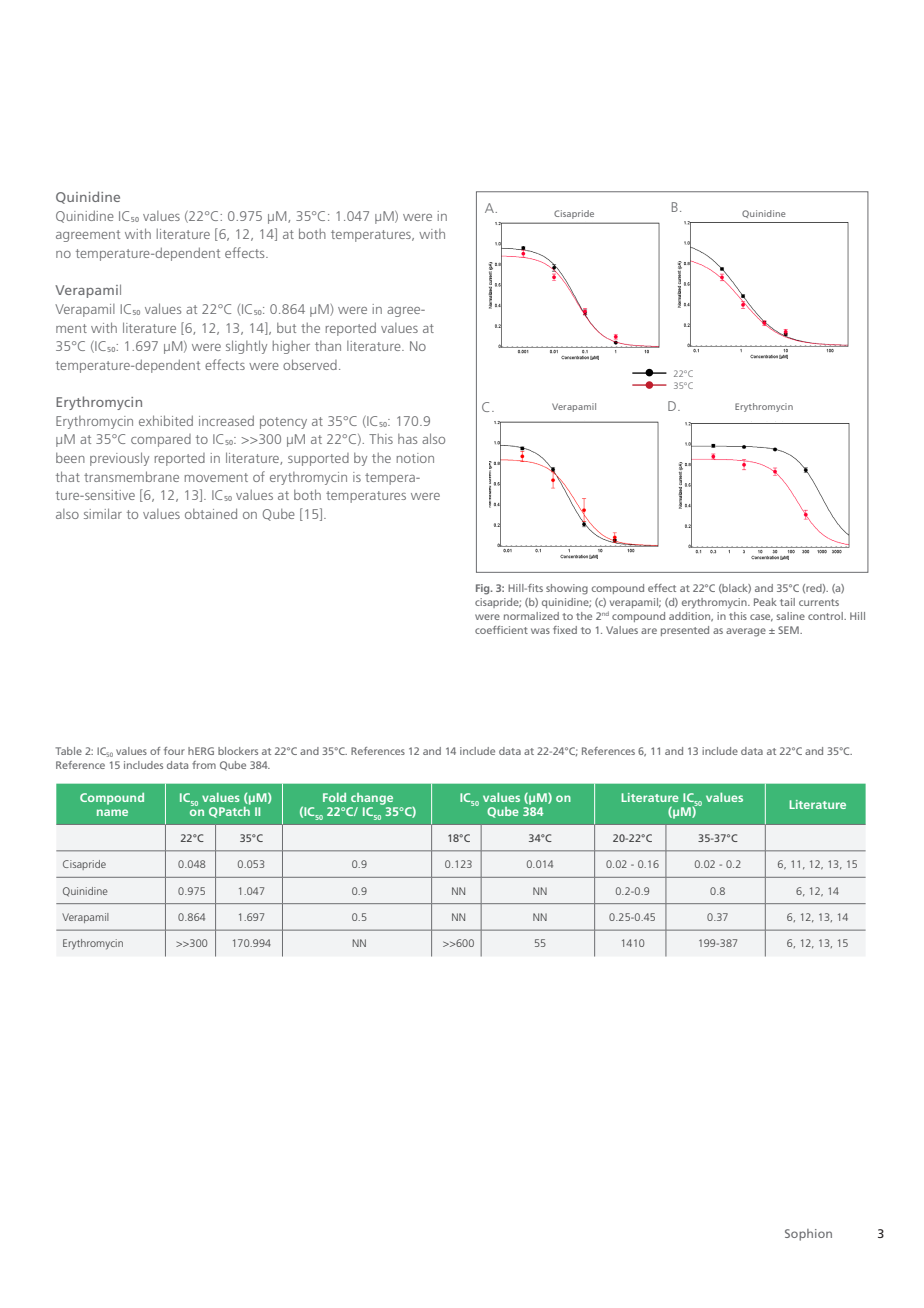 This screenshot has height=1308, width=924. I want to click on Peak, so click(765, 602).
